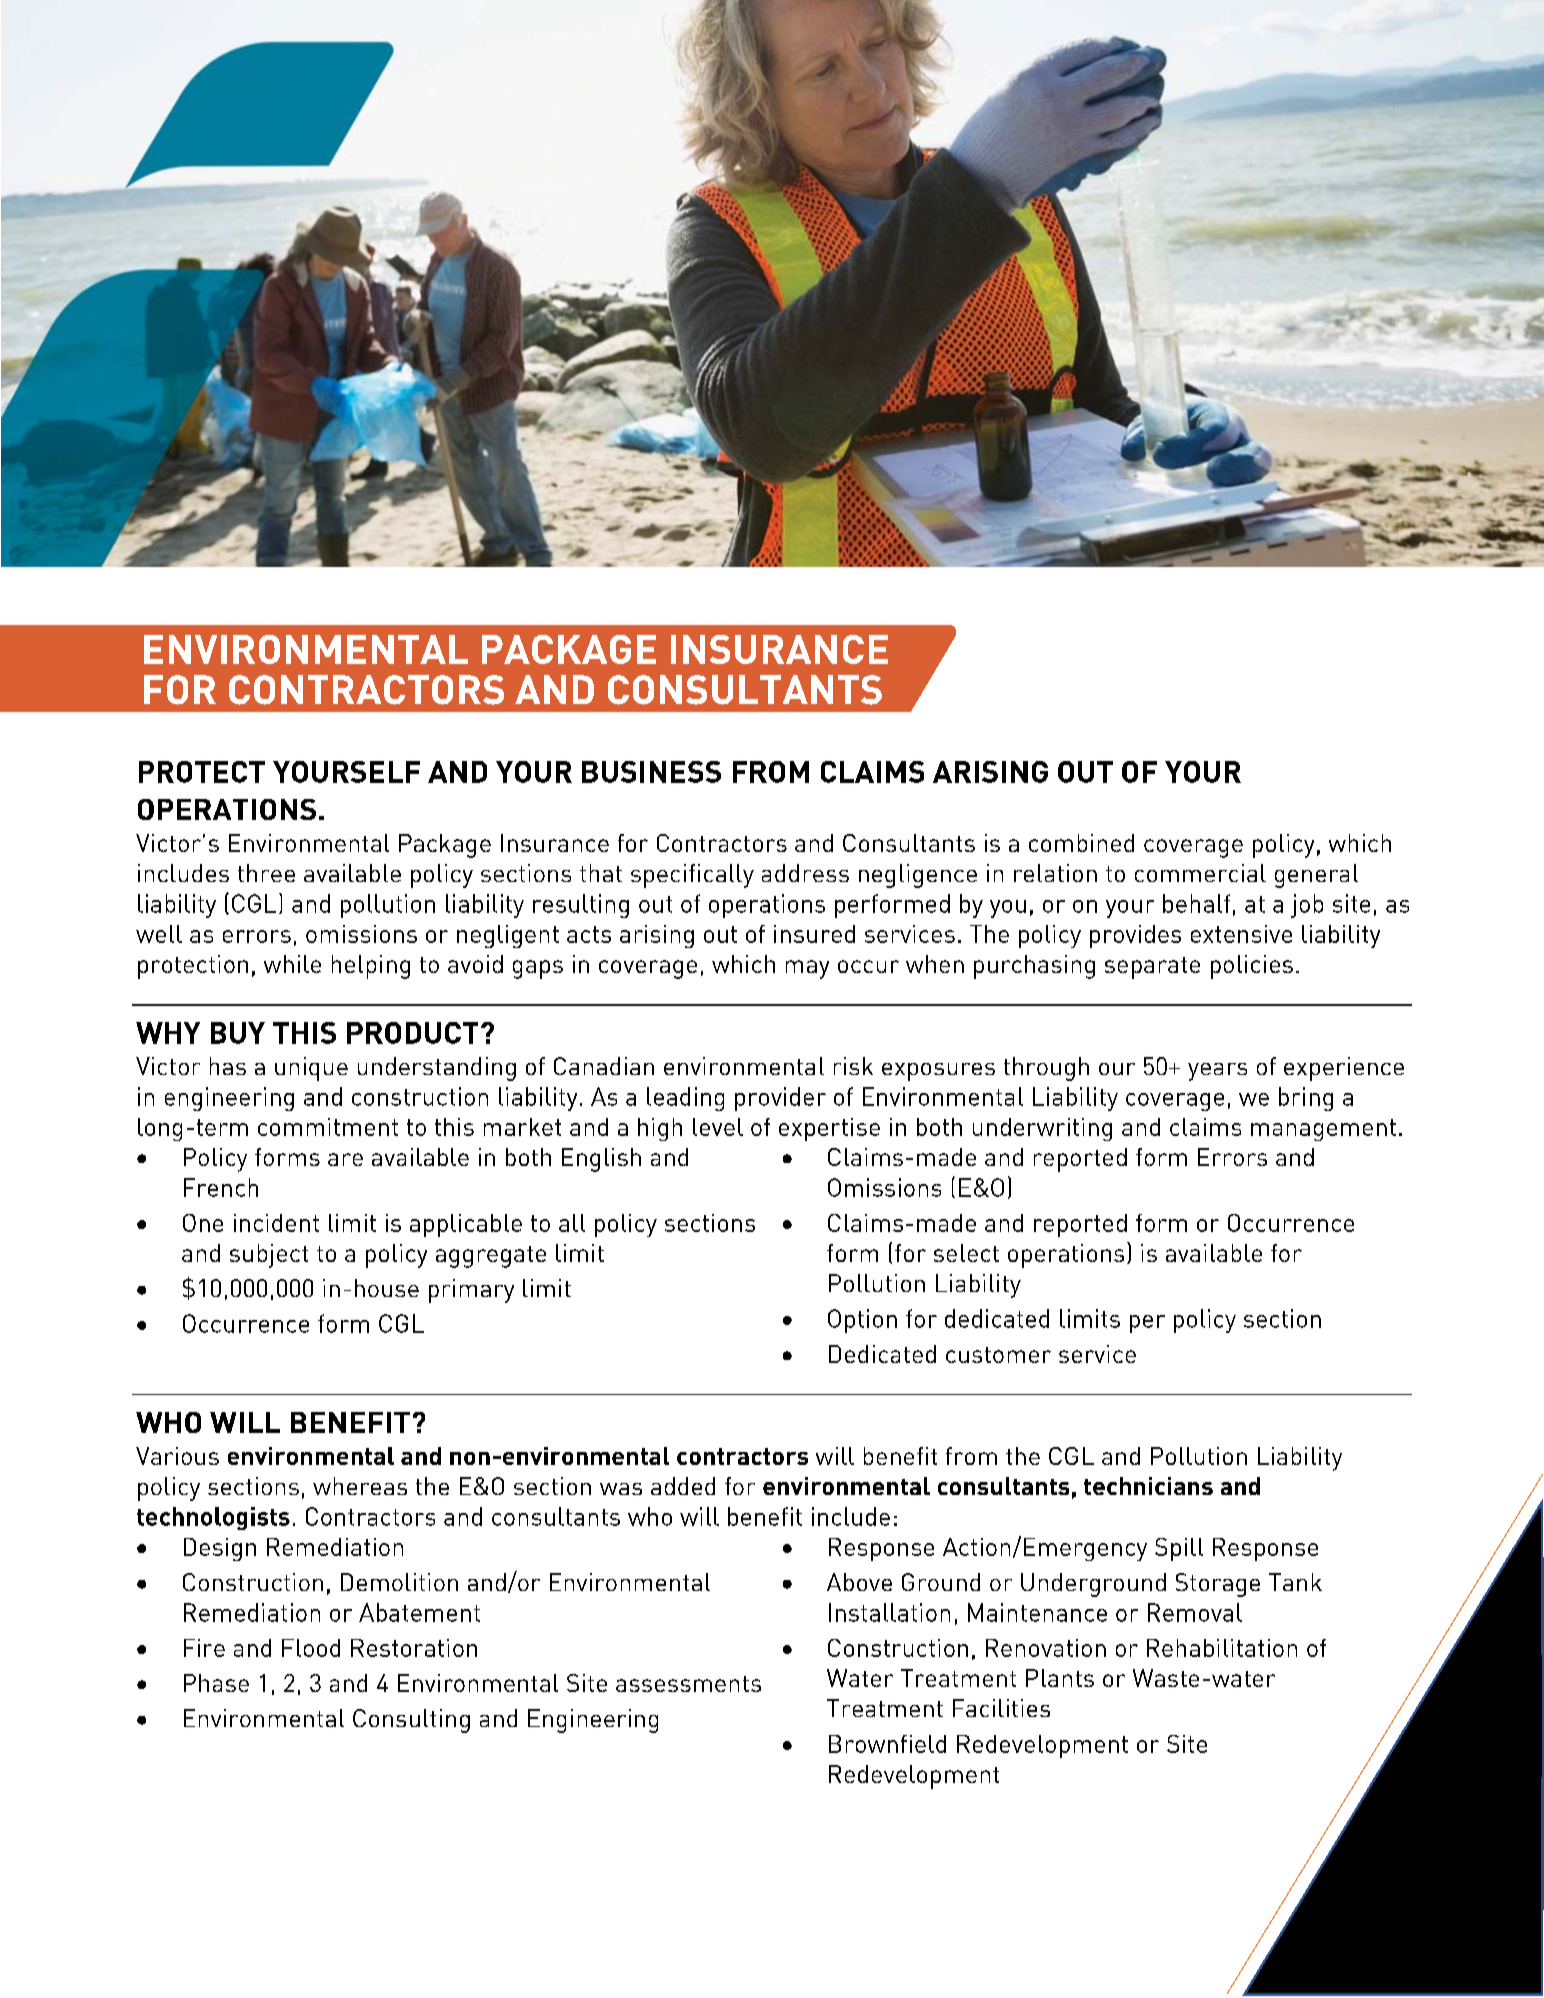 The width and height of the screenshot is (1544, 1998). I want to click on three, so click(266, 873).
